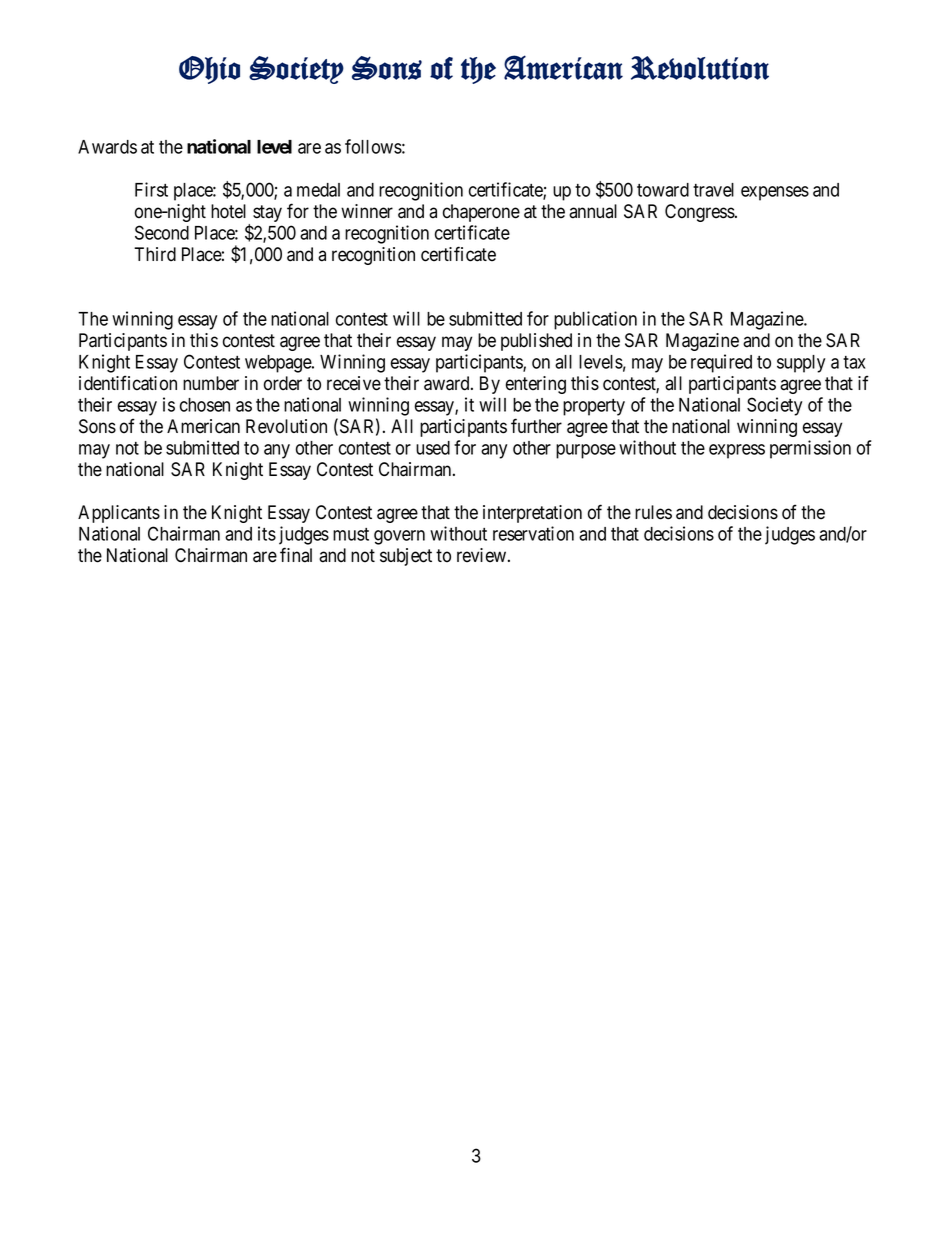 The image size is (952, 1233). What do you see at coordinates (481, 213) in the image?
I see `chaperone` at bounding box center [481, 213].
